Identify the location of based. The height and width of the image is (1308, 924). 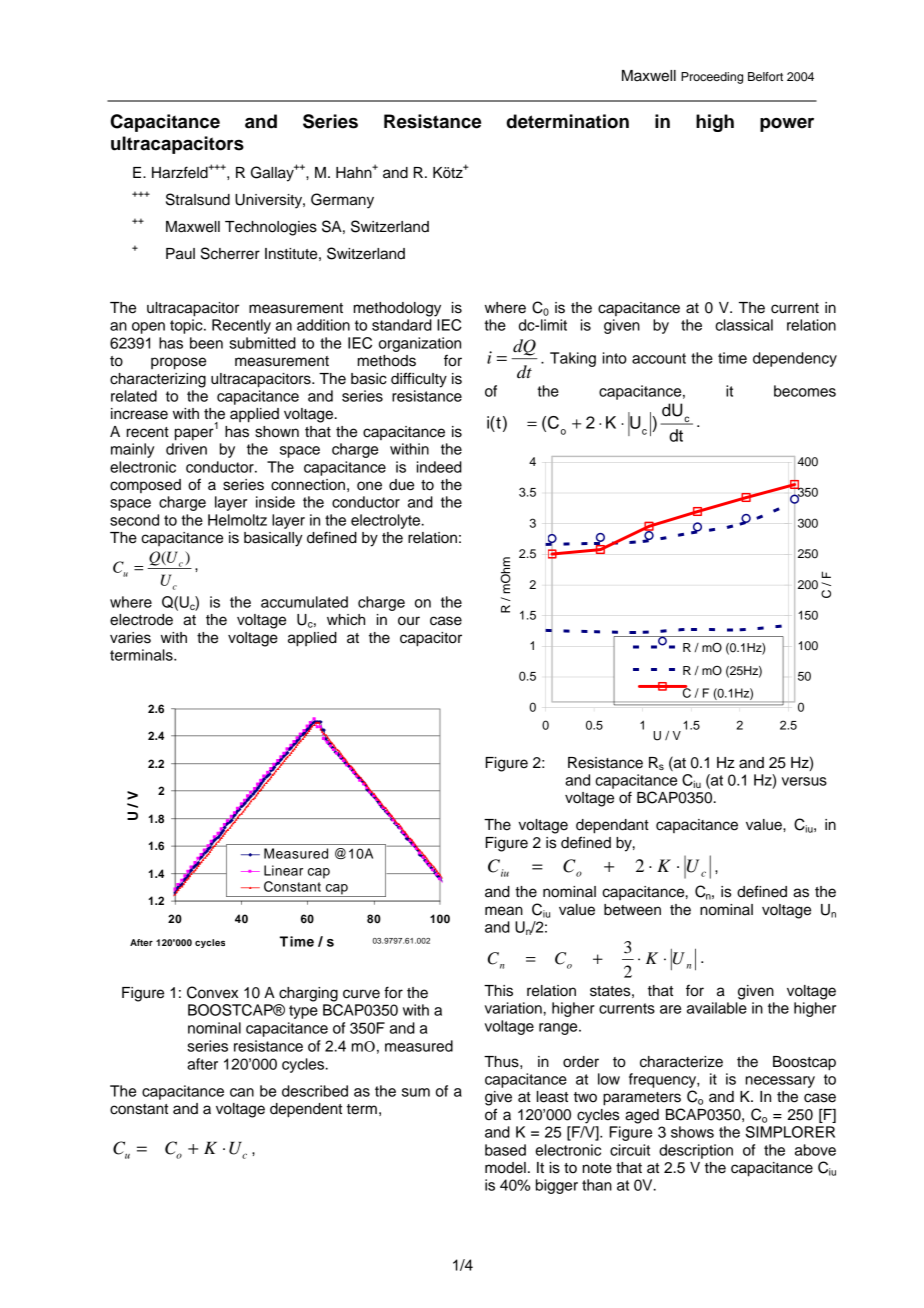
(505, 1150).
